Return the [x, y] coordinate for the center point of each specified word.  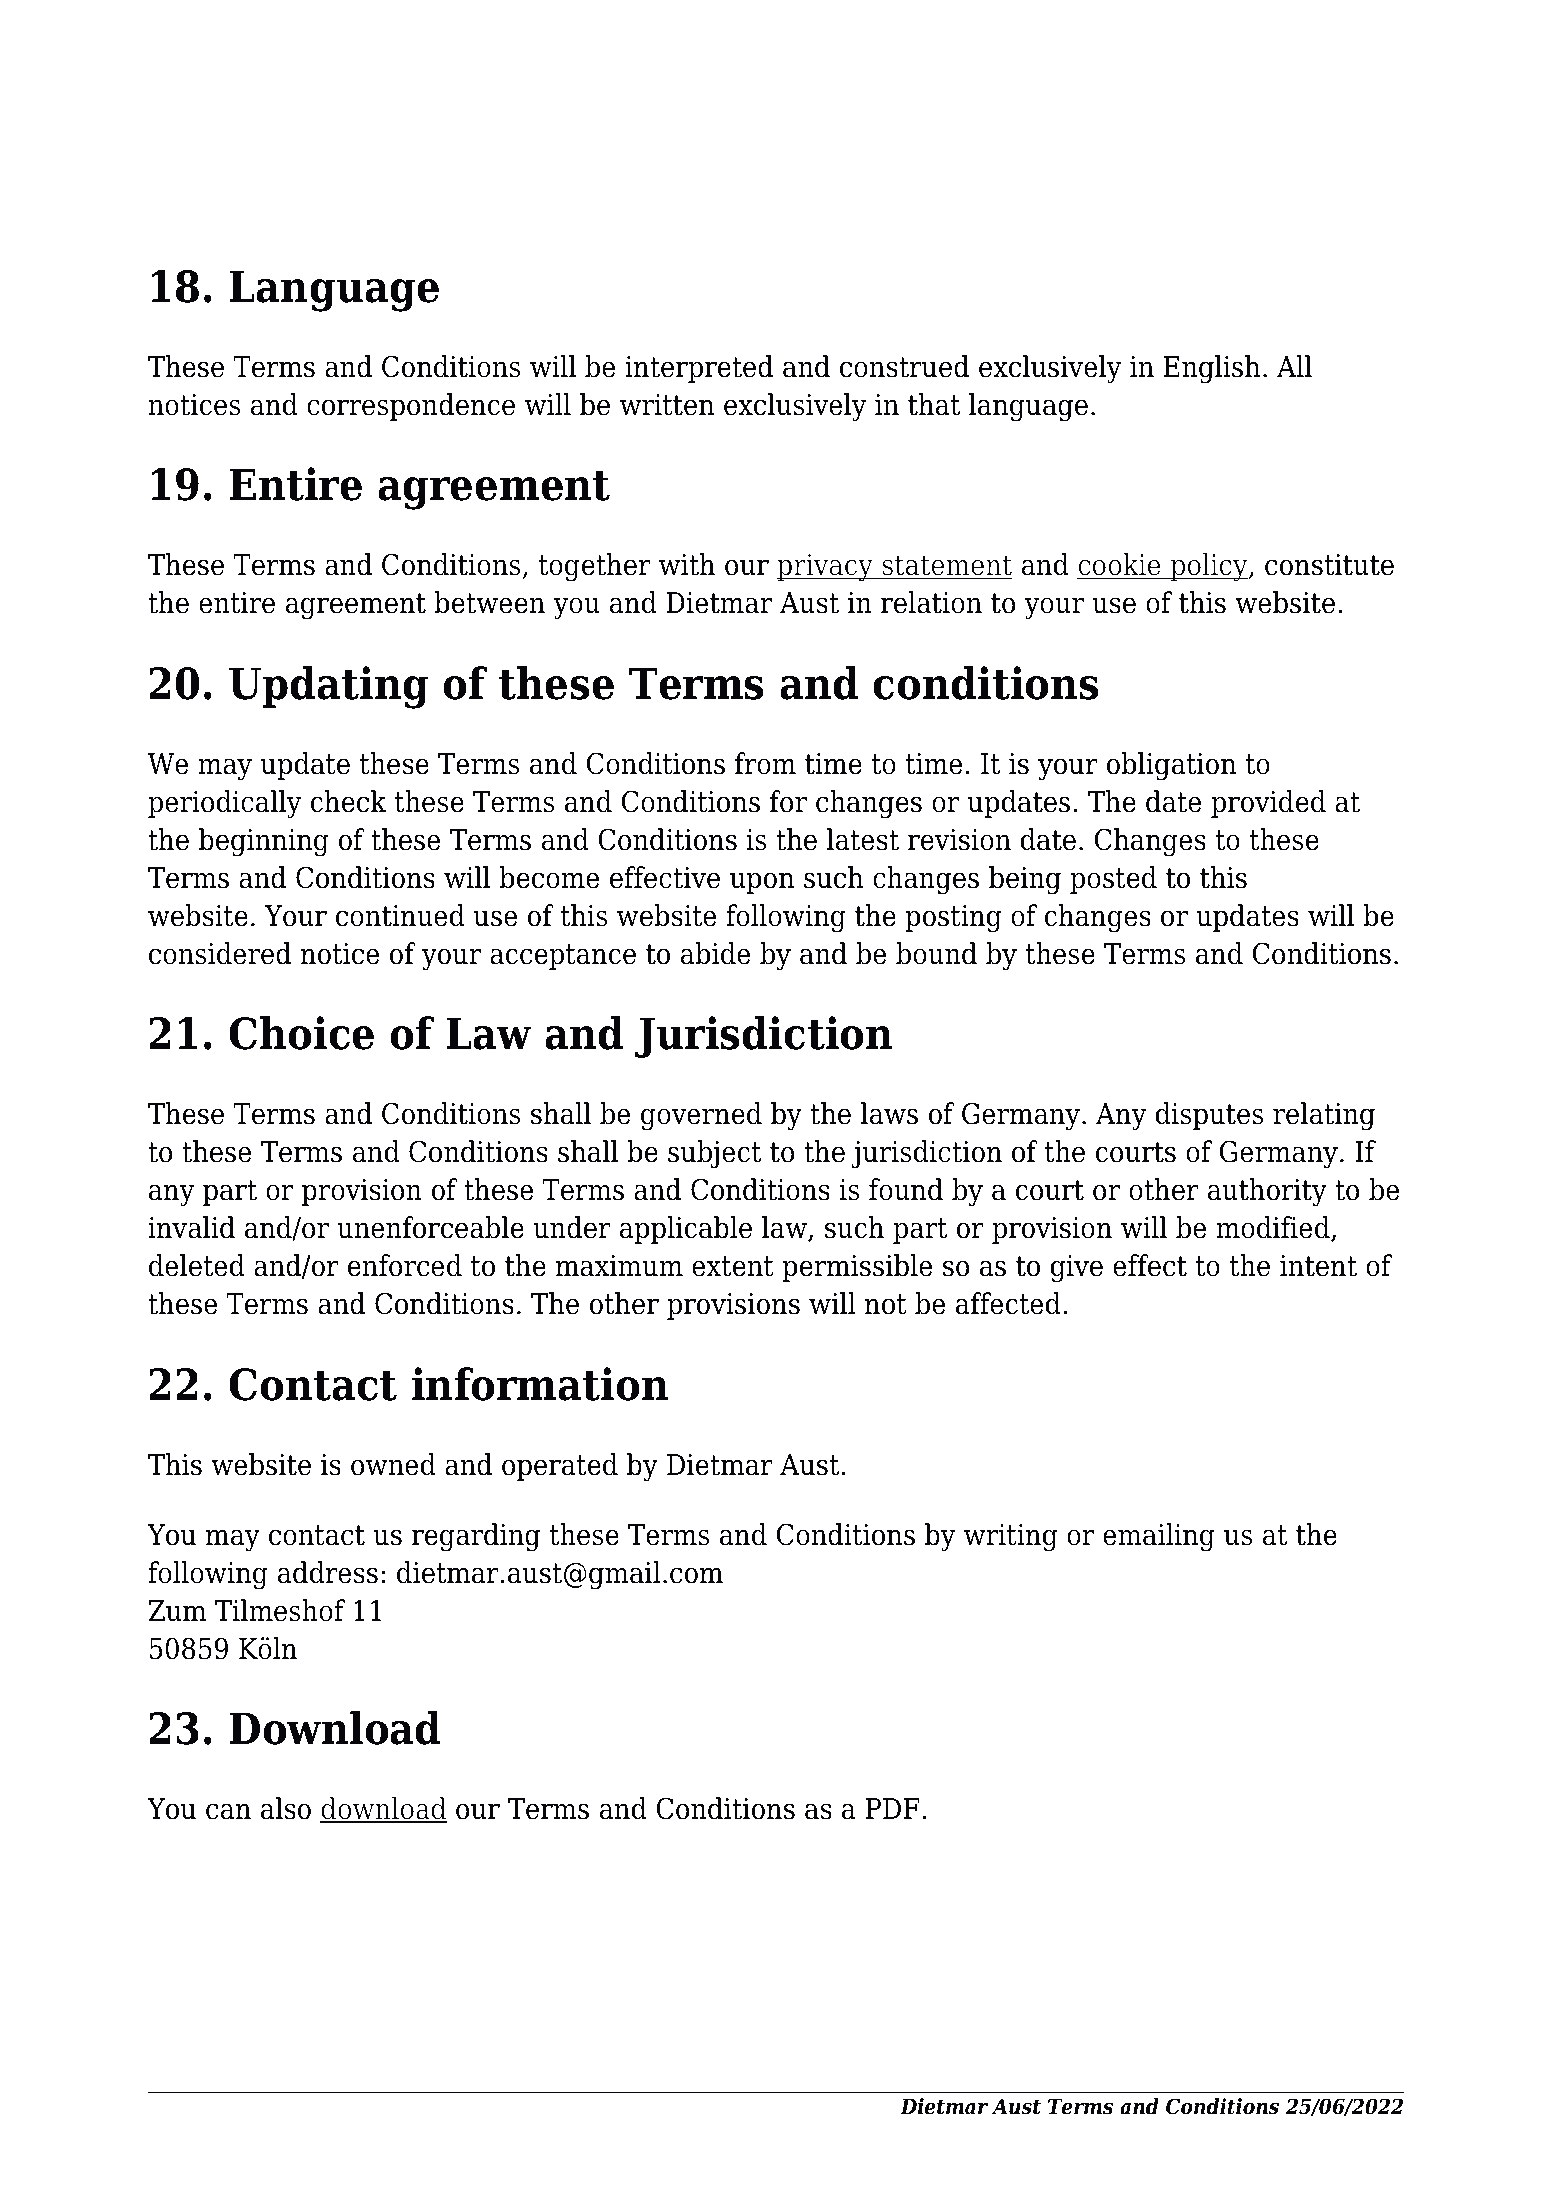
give [1076, 1269]
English [1212, 369]
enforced [404, 1265]
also [286, 1808]
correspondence [411, 407]
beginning [264, 842]
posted [1113, 880]
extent [733, 1266]
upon [762, 883]
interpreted [699, 369]
